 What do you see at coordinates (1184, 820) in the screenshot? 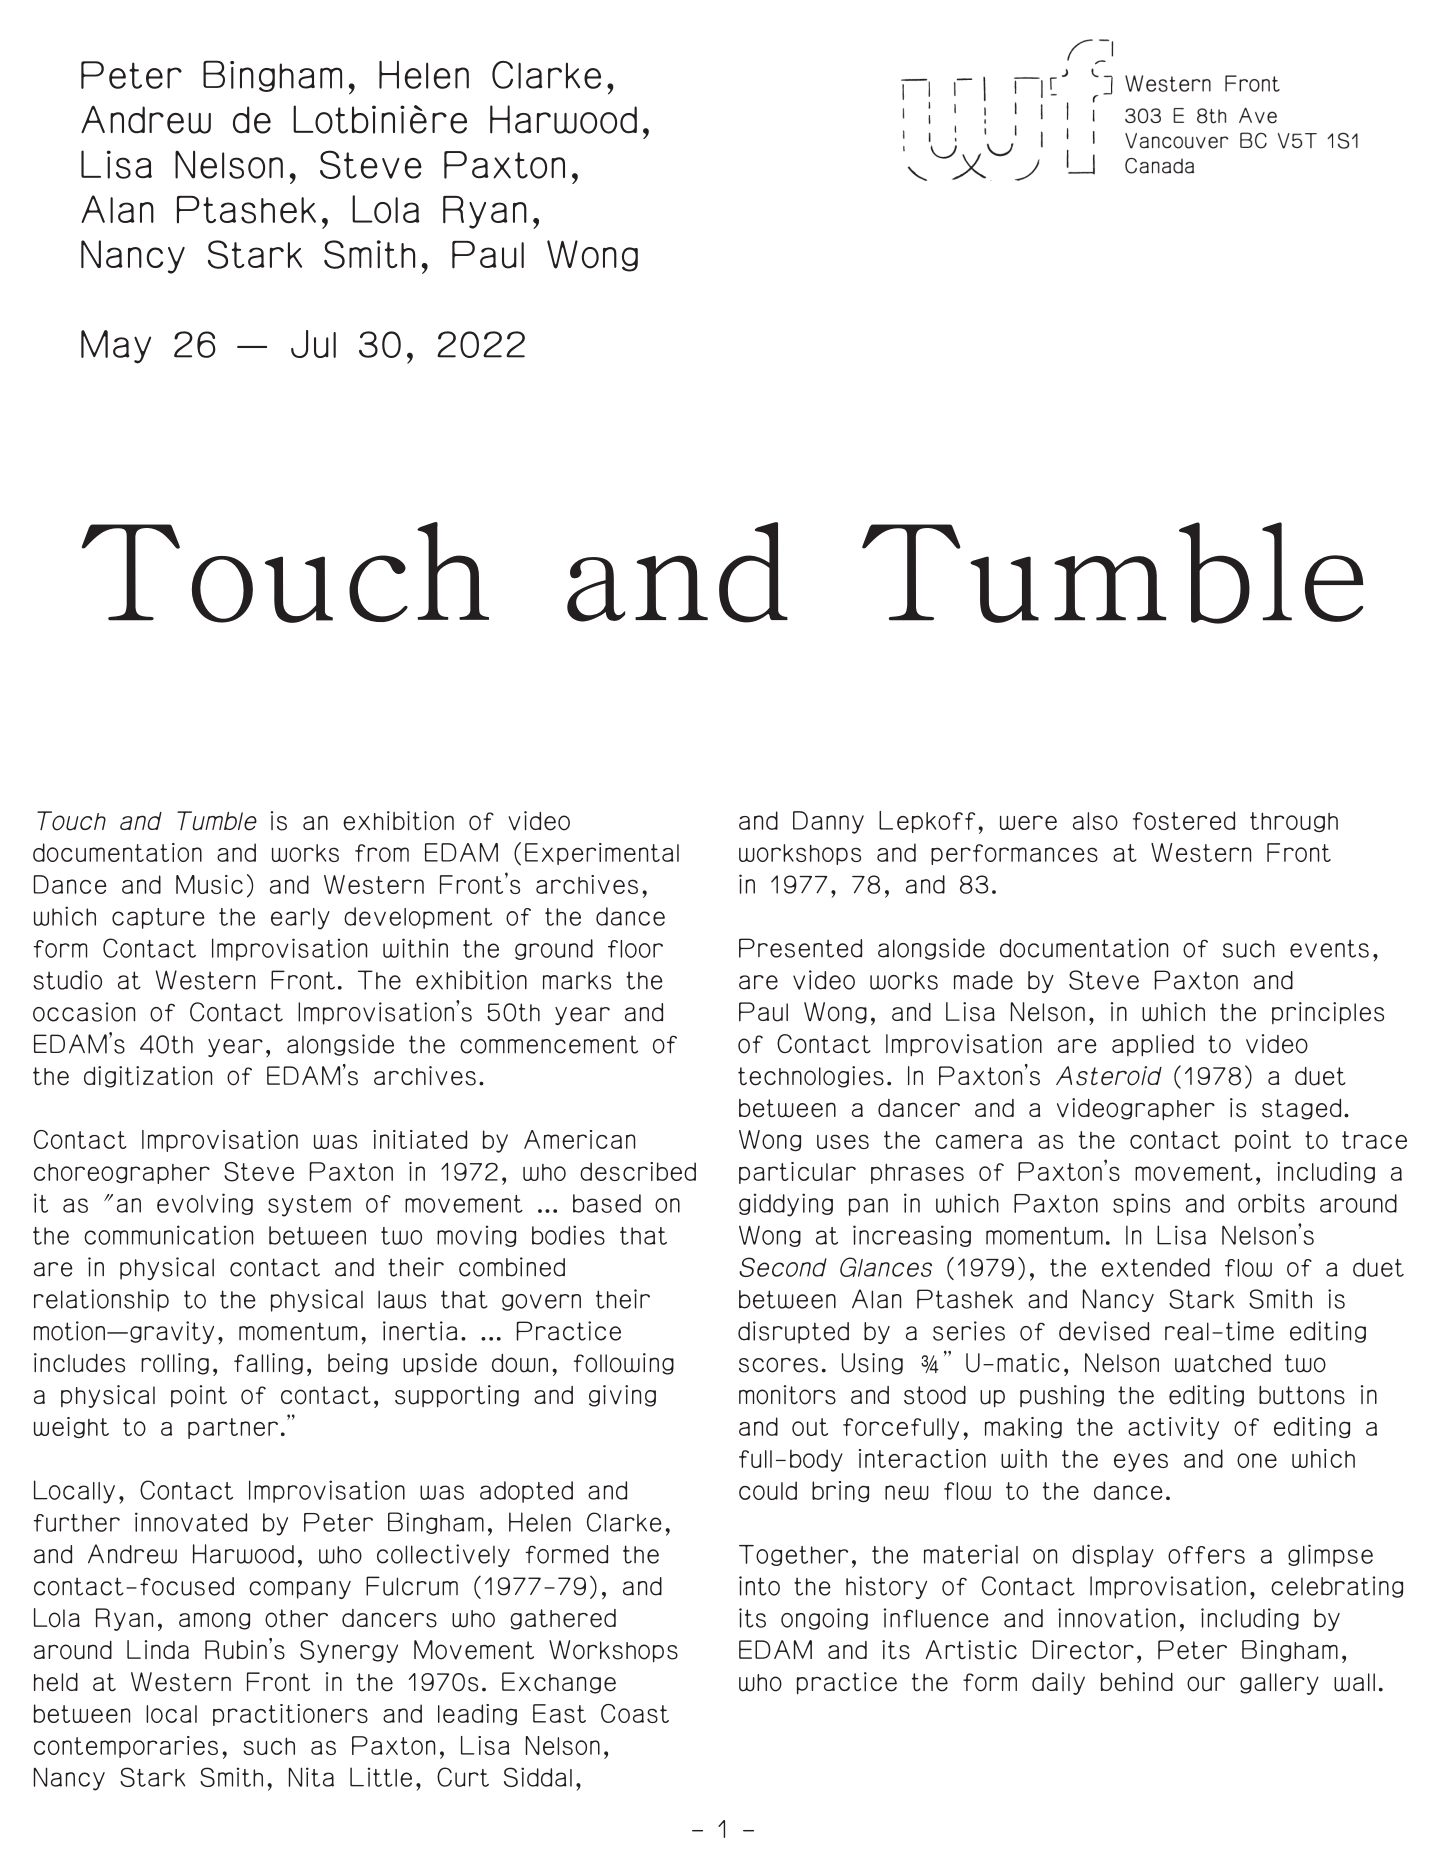
I see `fostered` at bounding box center [1184, 820].
